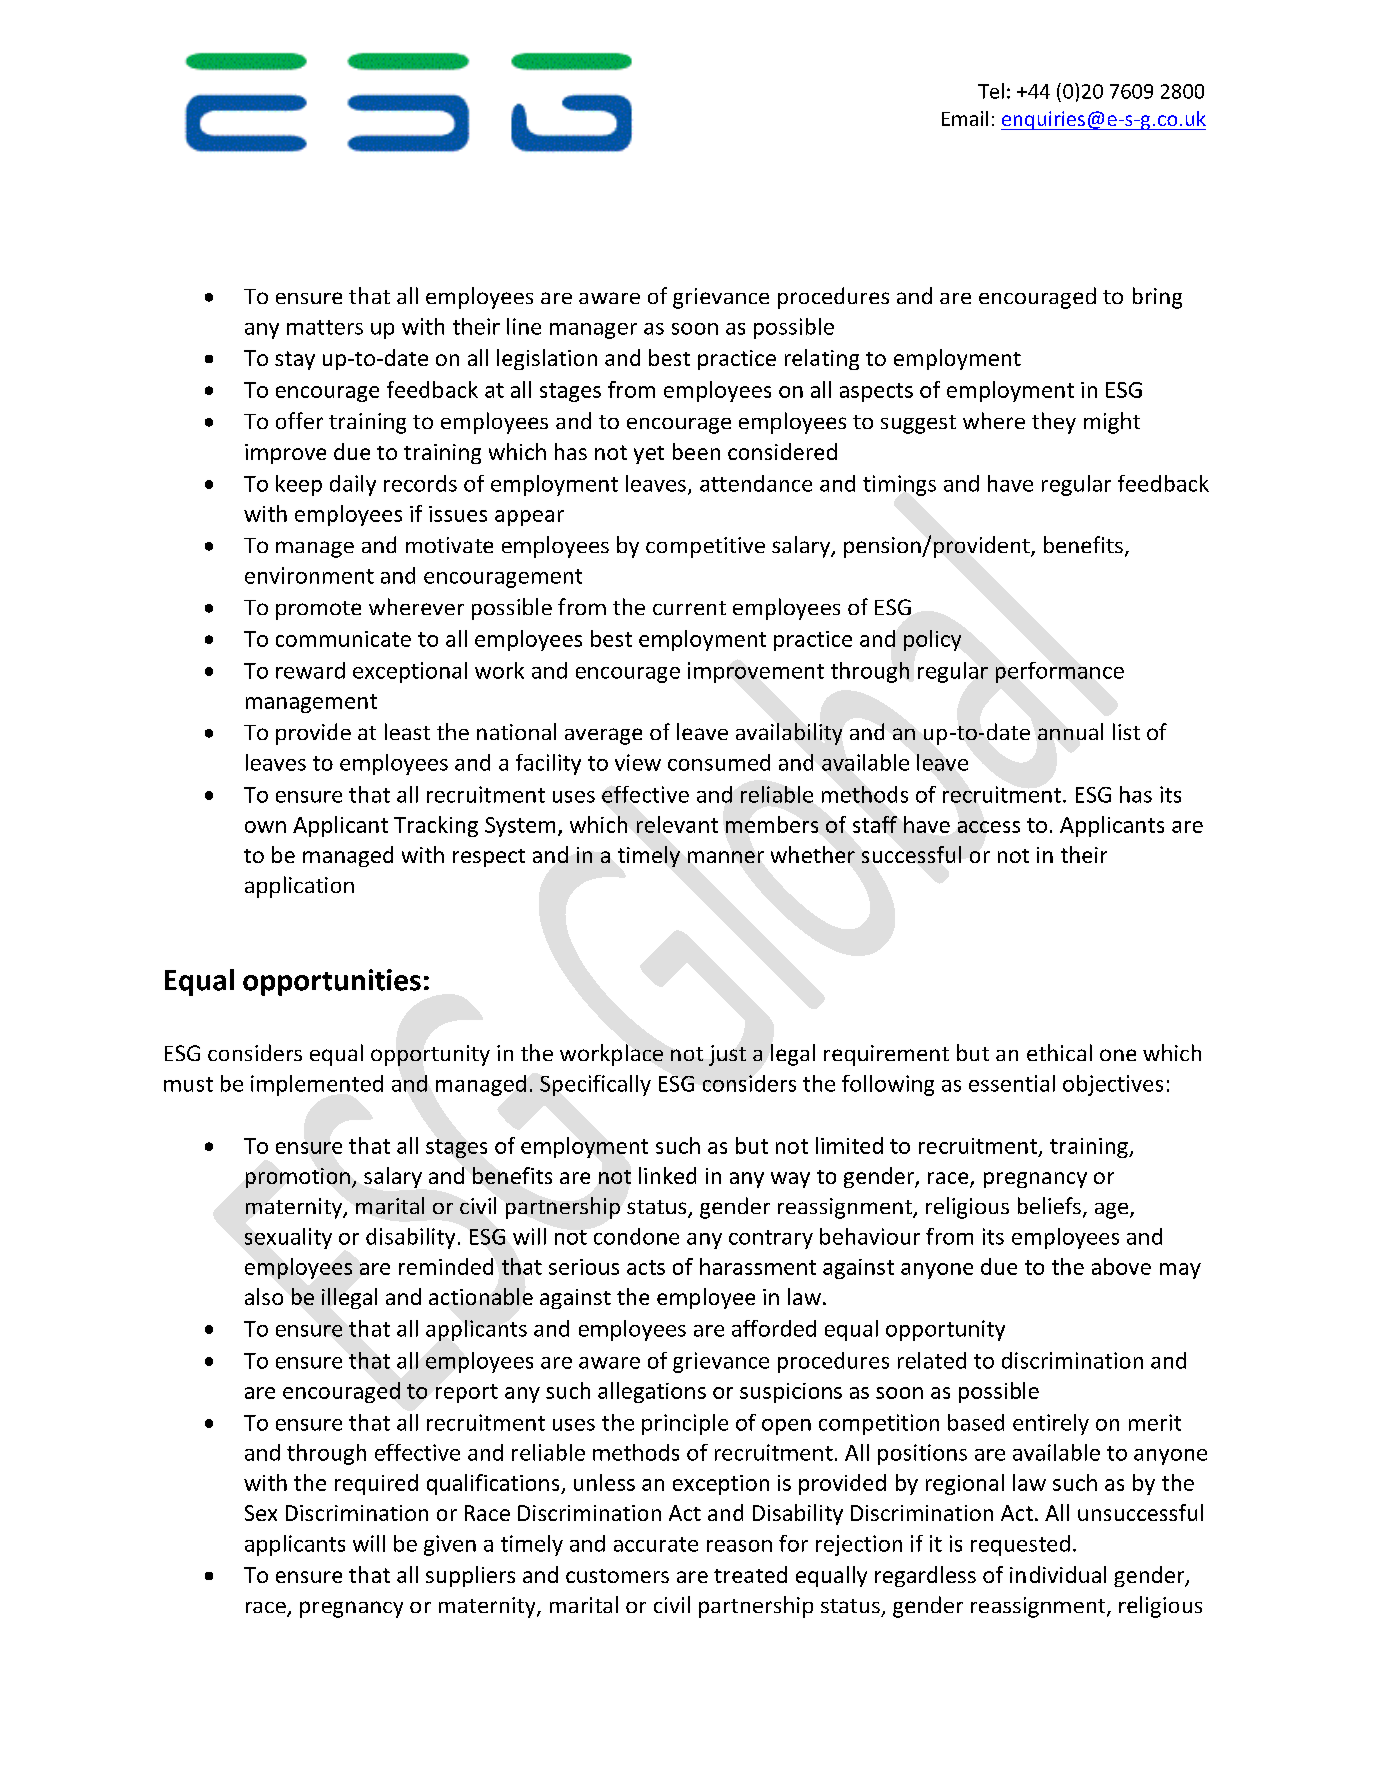 This page has width=1381, height=1787. What do you see at coordinates (677, 824) in the page?
I see `relevant` at bounding box center [677, 824].
